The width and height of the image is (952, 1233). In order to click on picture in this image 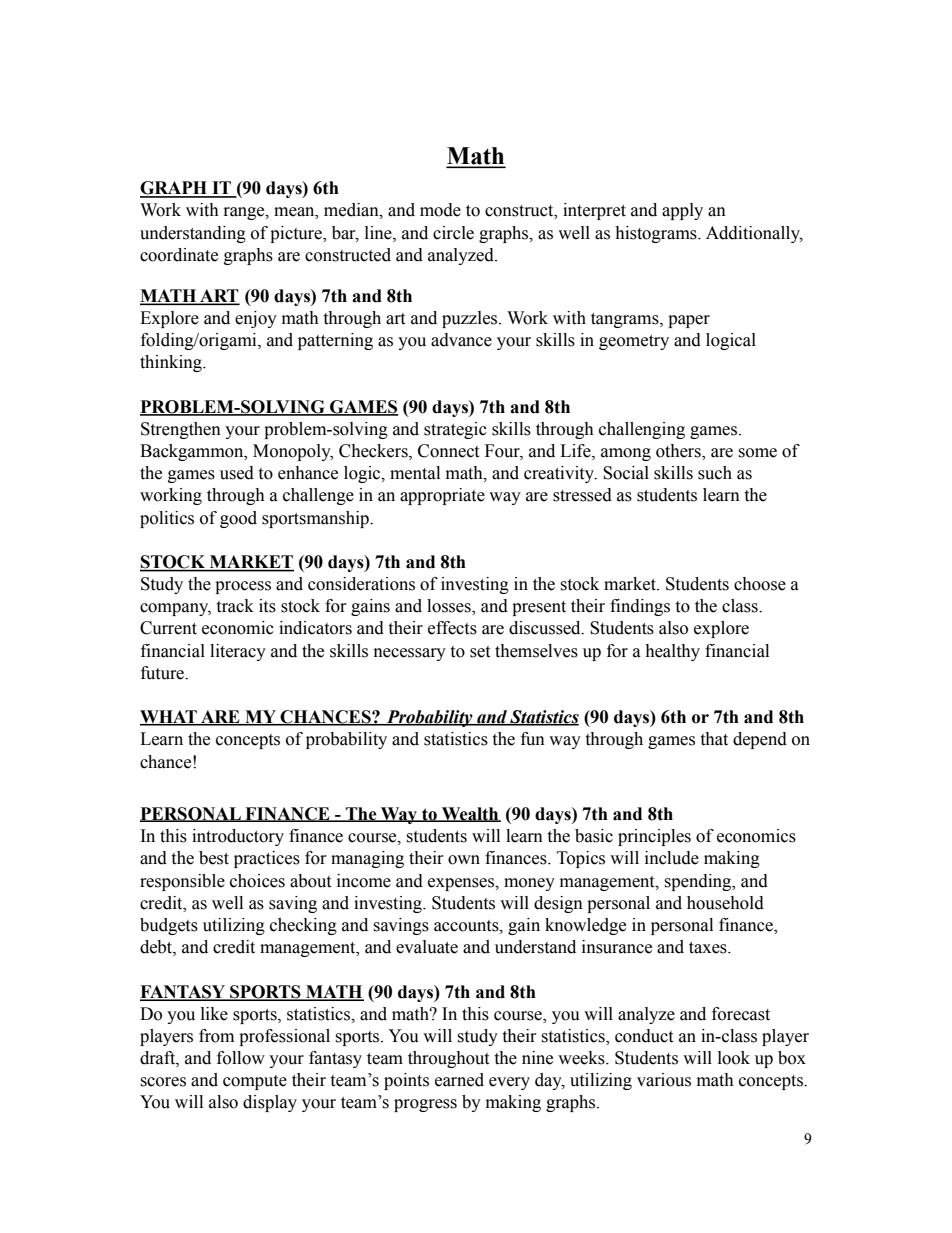, I will do `click(297, 234)`.
